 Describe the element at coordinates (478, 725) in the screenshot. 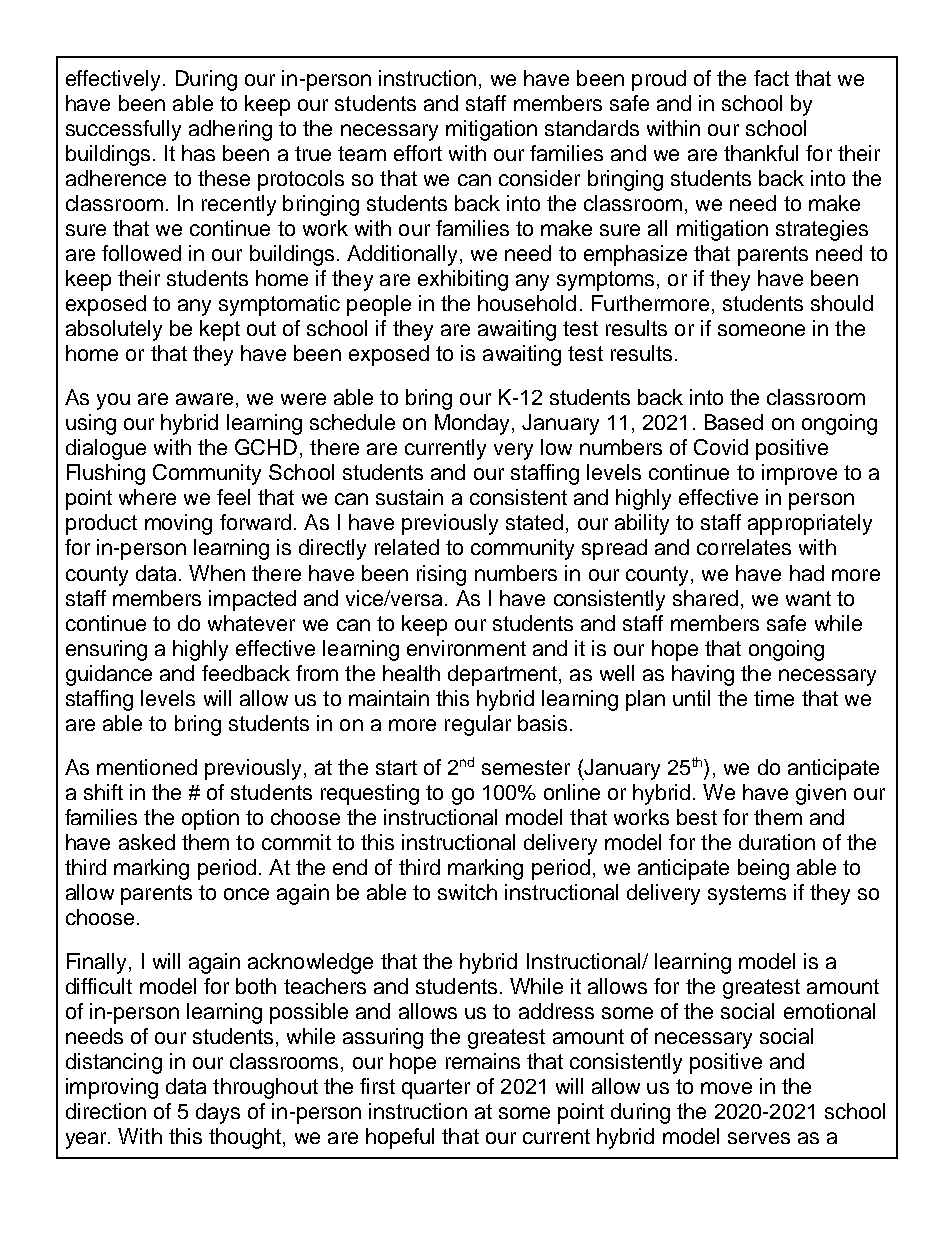

I see `regular` at that location.
